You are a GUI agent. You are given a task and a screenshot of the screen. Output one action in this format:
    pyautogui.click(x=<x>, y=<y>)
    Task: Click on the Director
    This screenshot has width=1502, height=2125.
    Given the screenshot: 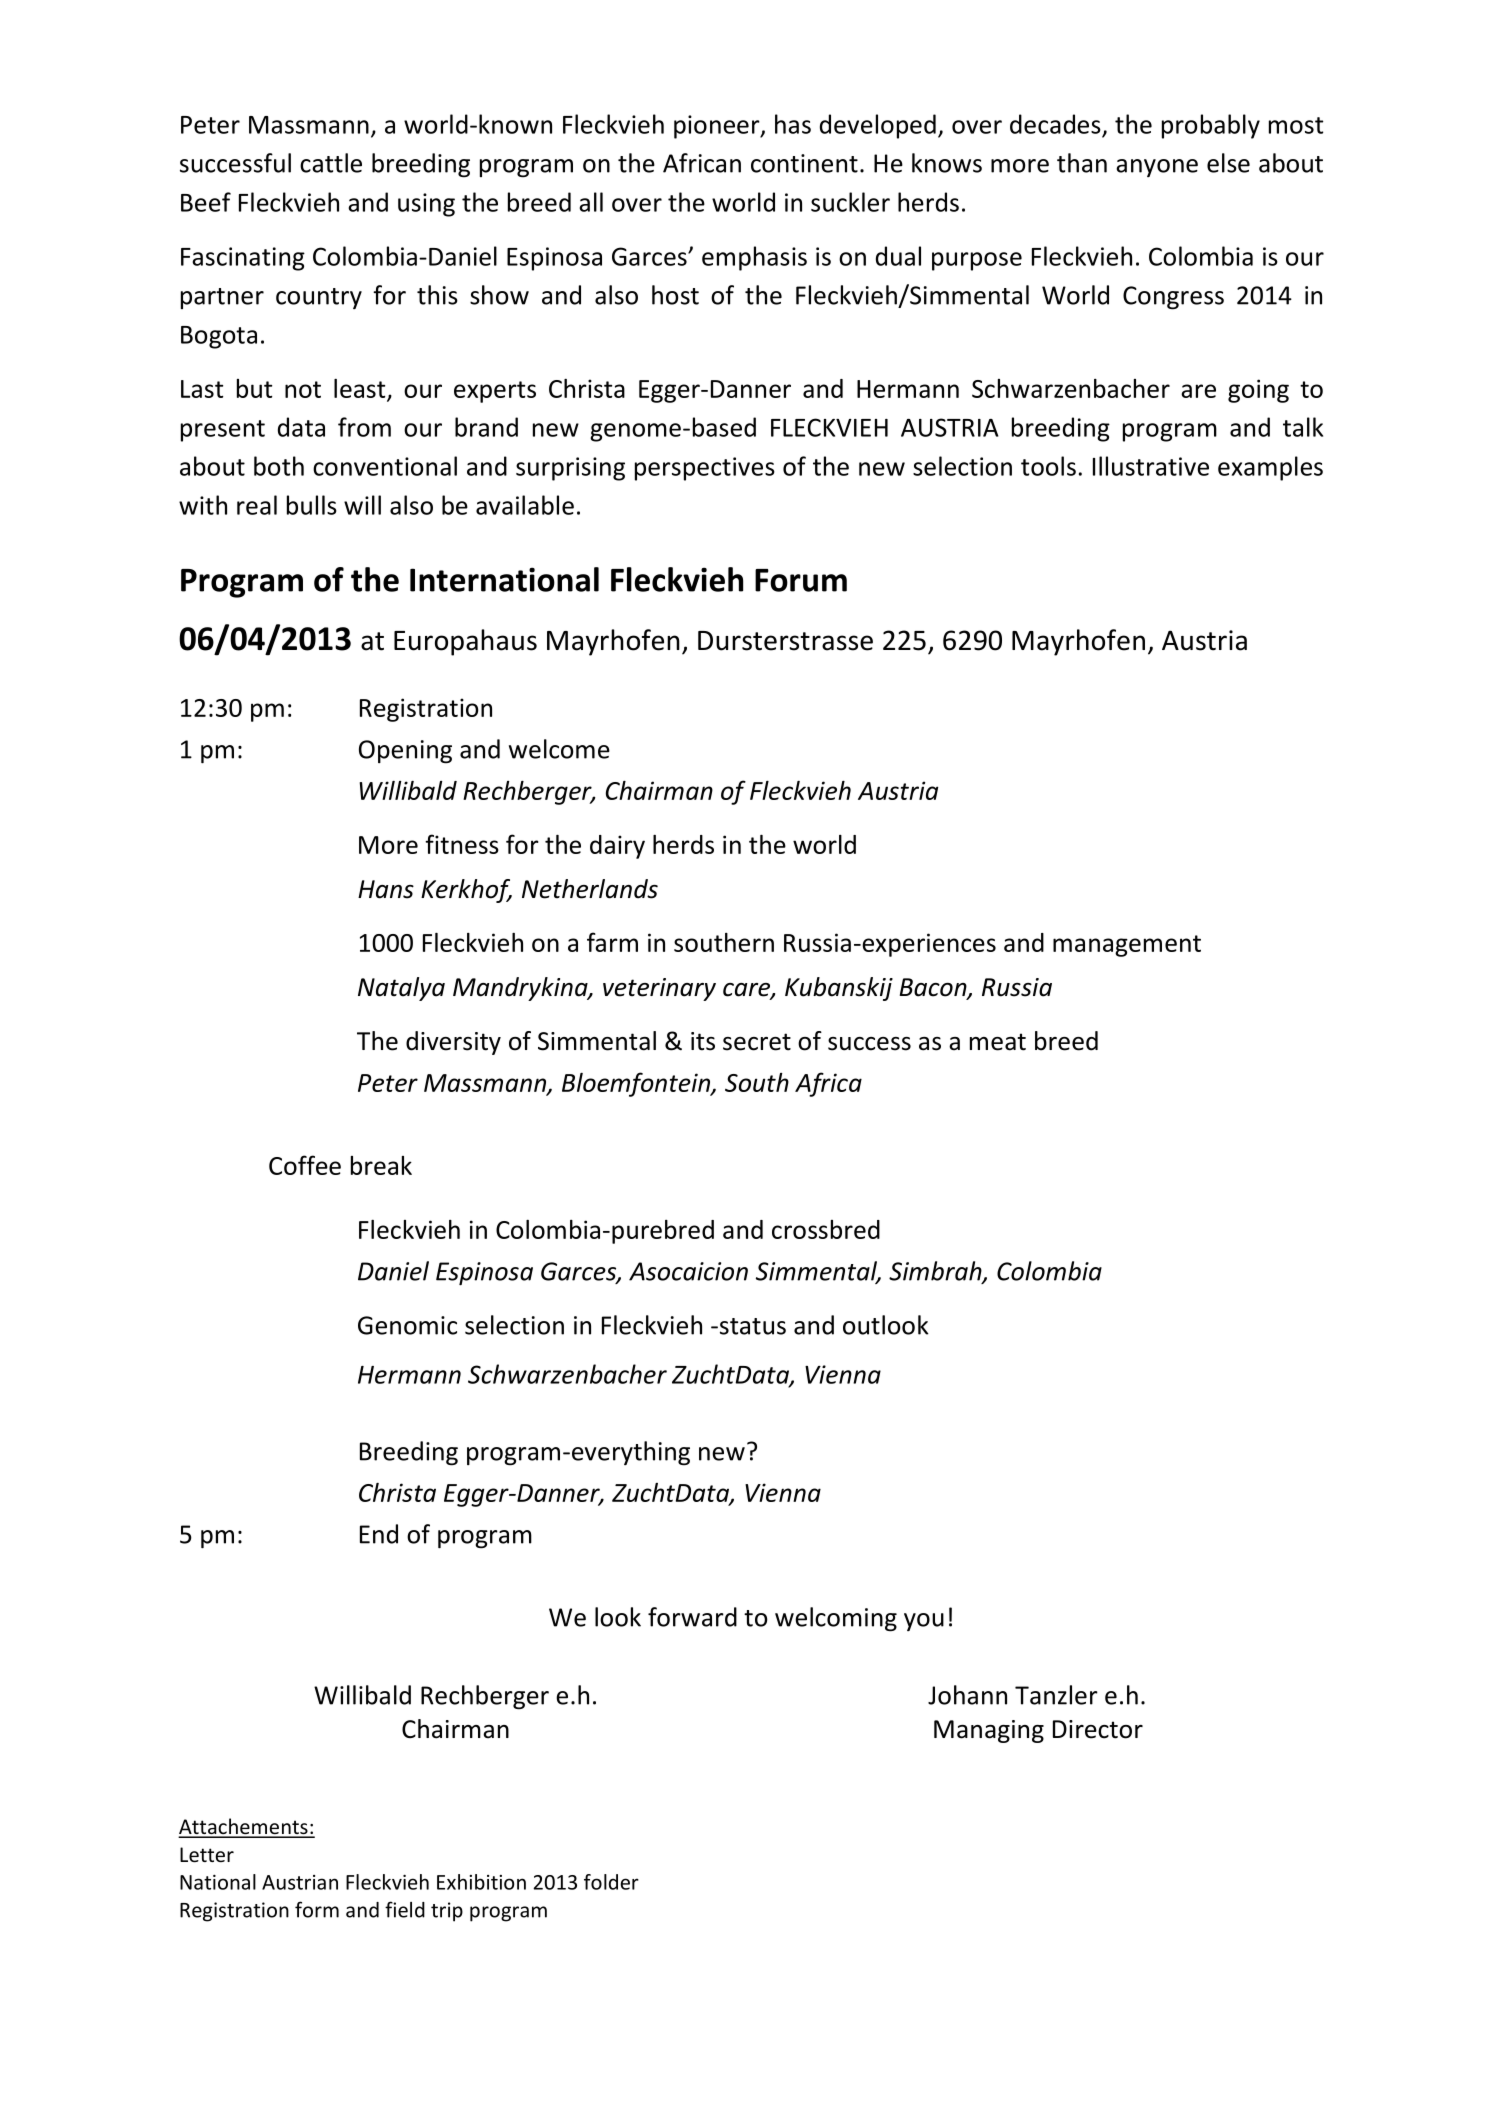 What is the action you would take?
    pyautogui.click(x=1098, y=1729)
